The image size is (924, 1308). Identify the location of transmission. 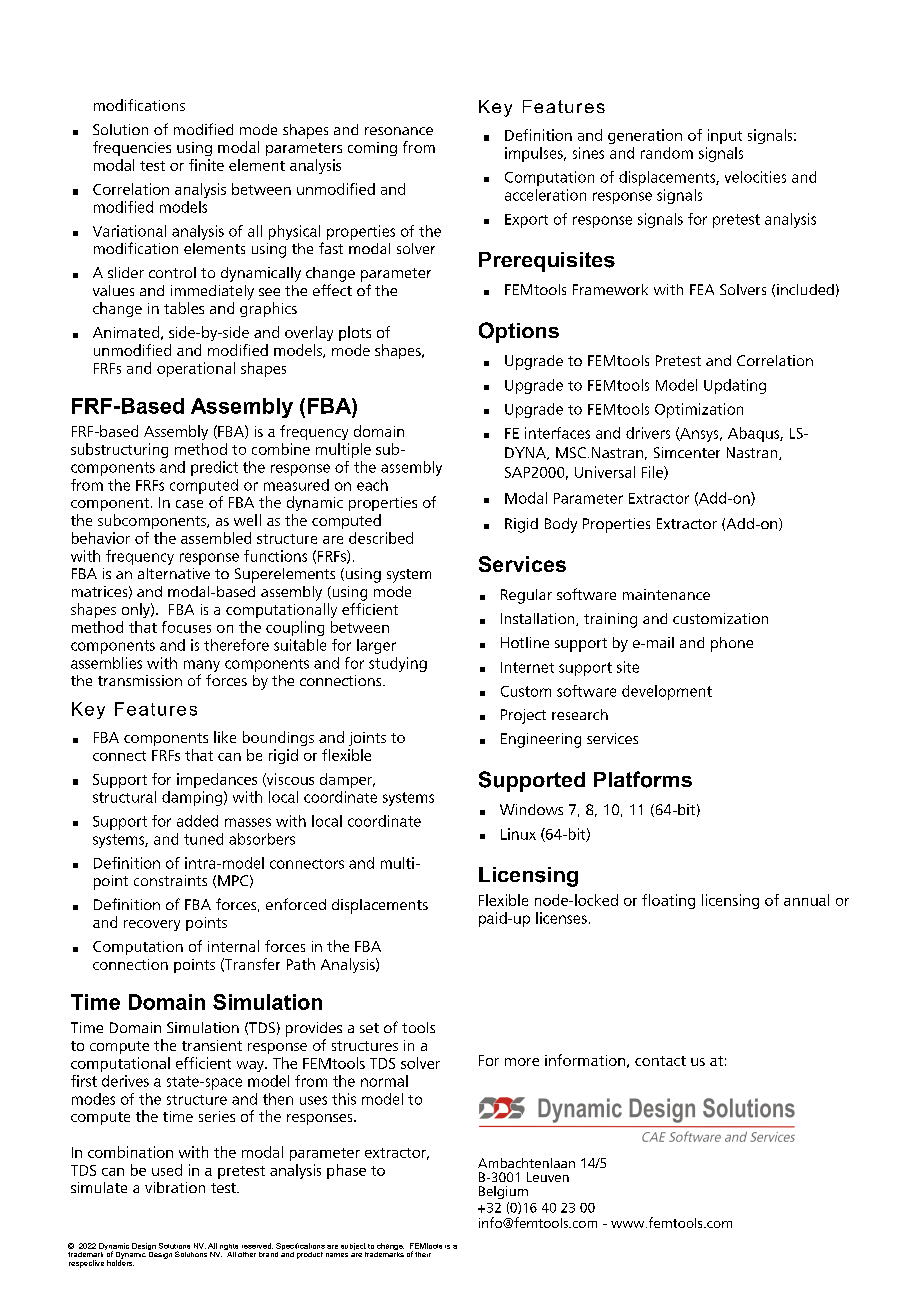
(140, 680).
